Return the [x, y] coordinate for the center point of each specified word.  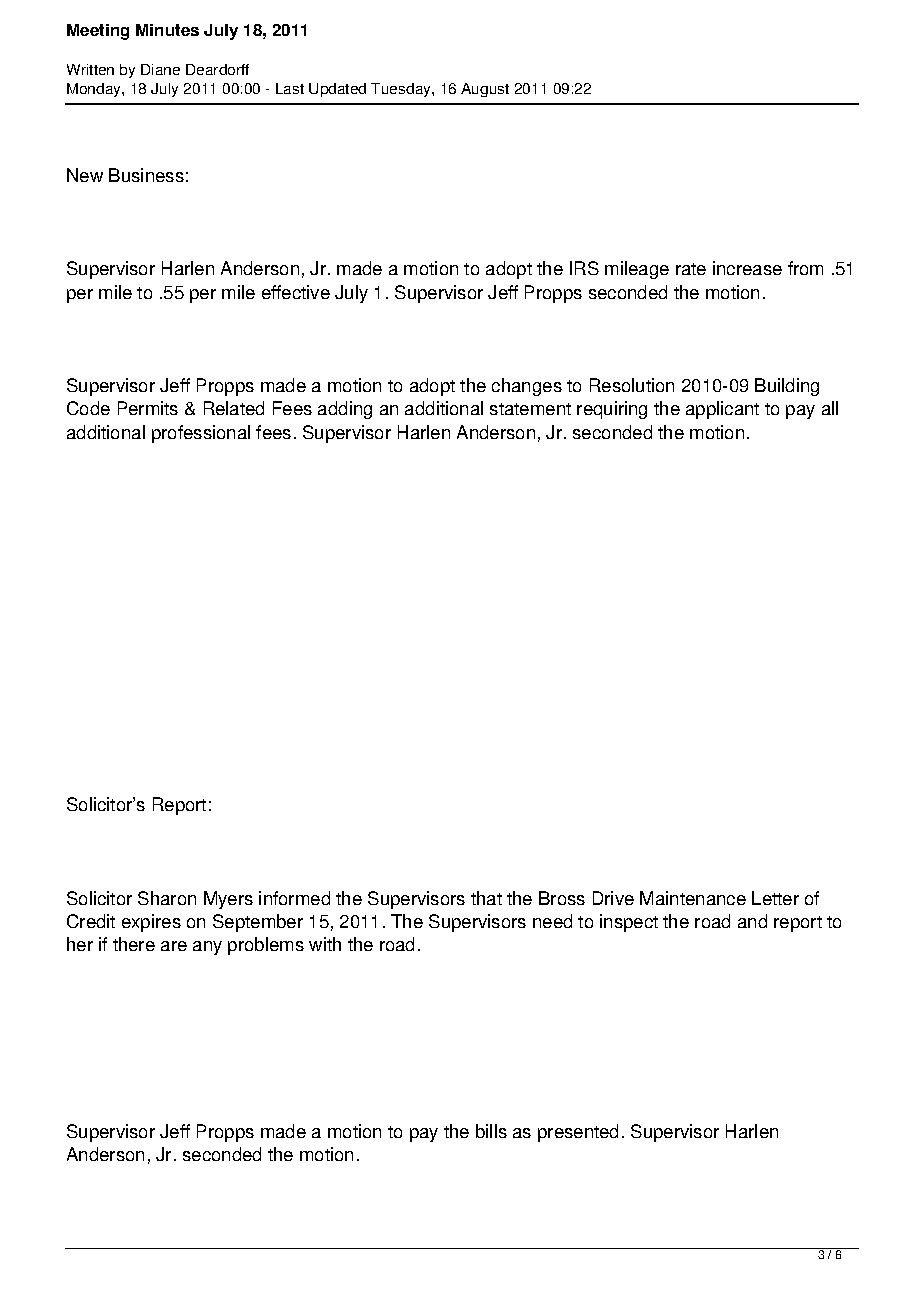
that [486, 898]
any [207, 948]
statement [530, 409]
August [485, 90]
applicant [722, 410]
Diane [160, 69]
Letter [775, 898]
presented [578, 1133]
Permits [148, 408]
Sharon [167, 898]
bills [491, 1131]
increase [747, 268]
